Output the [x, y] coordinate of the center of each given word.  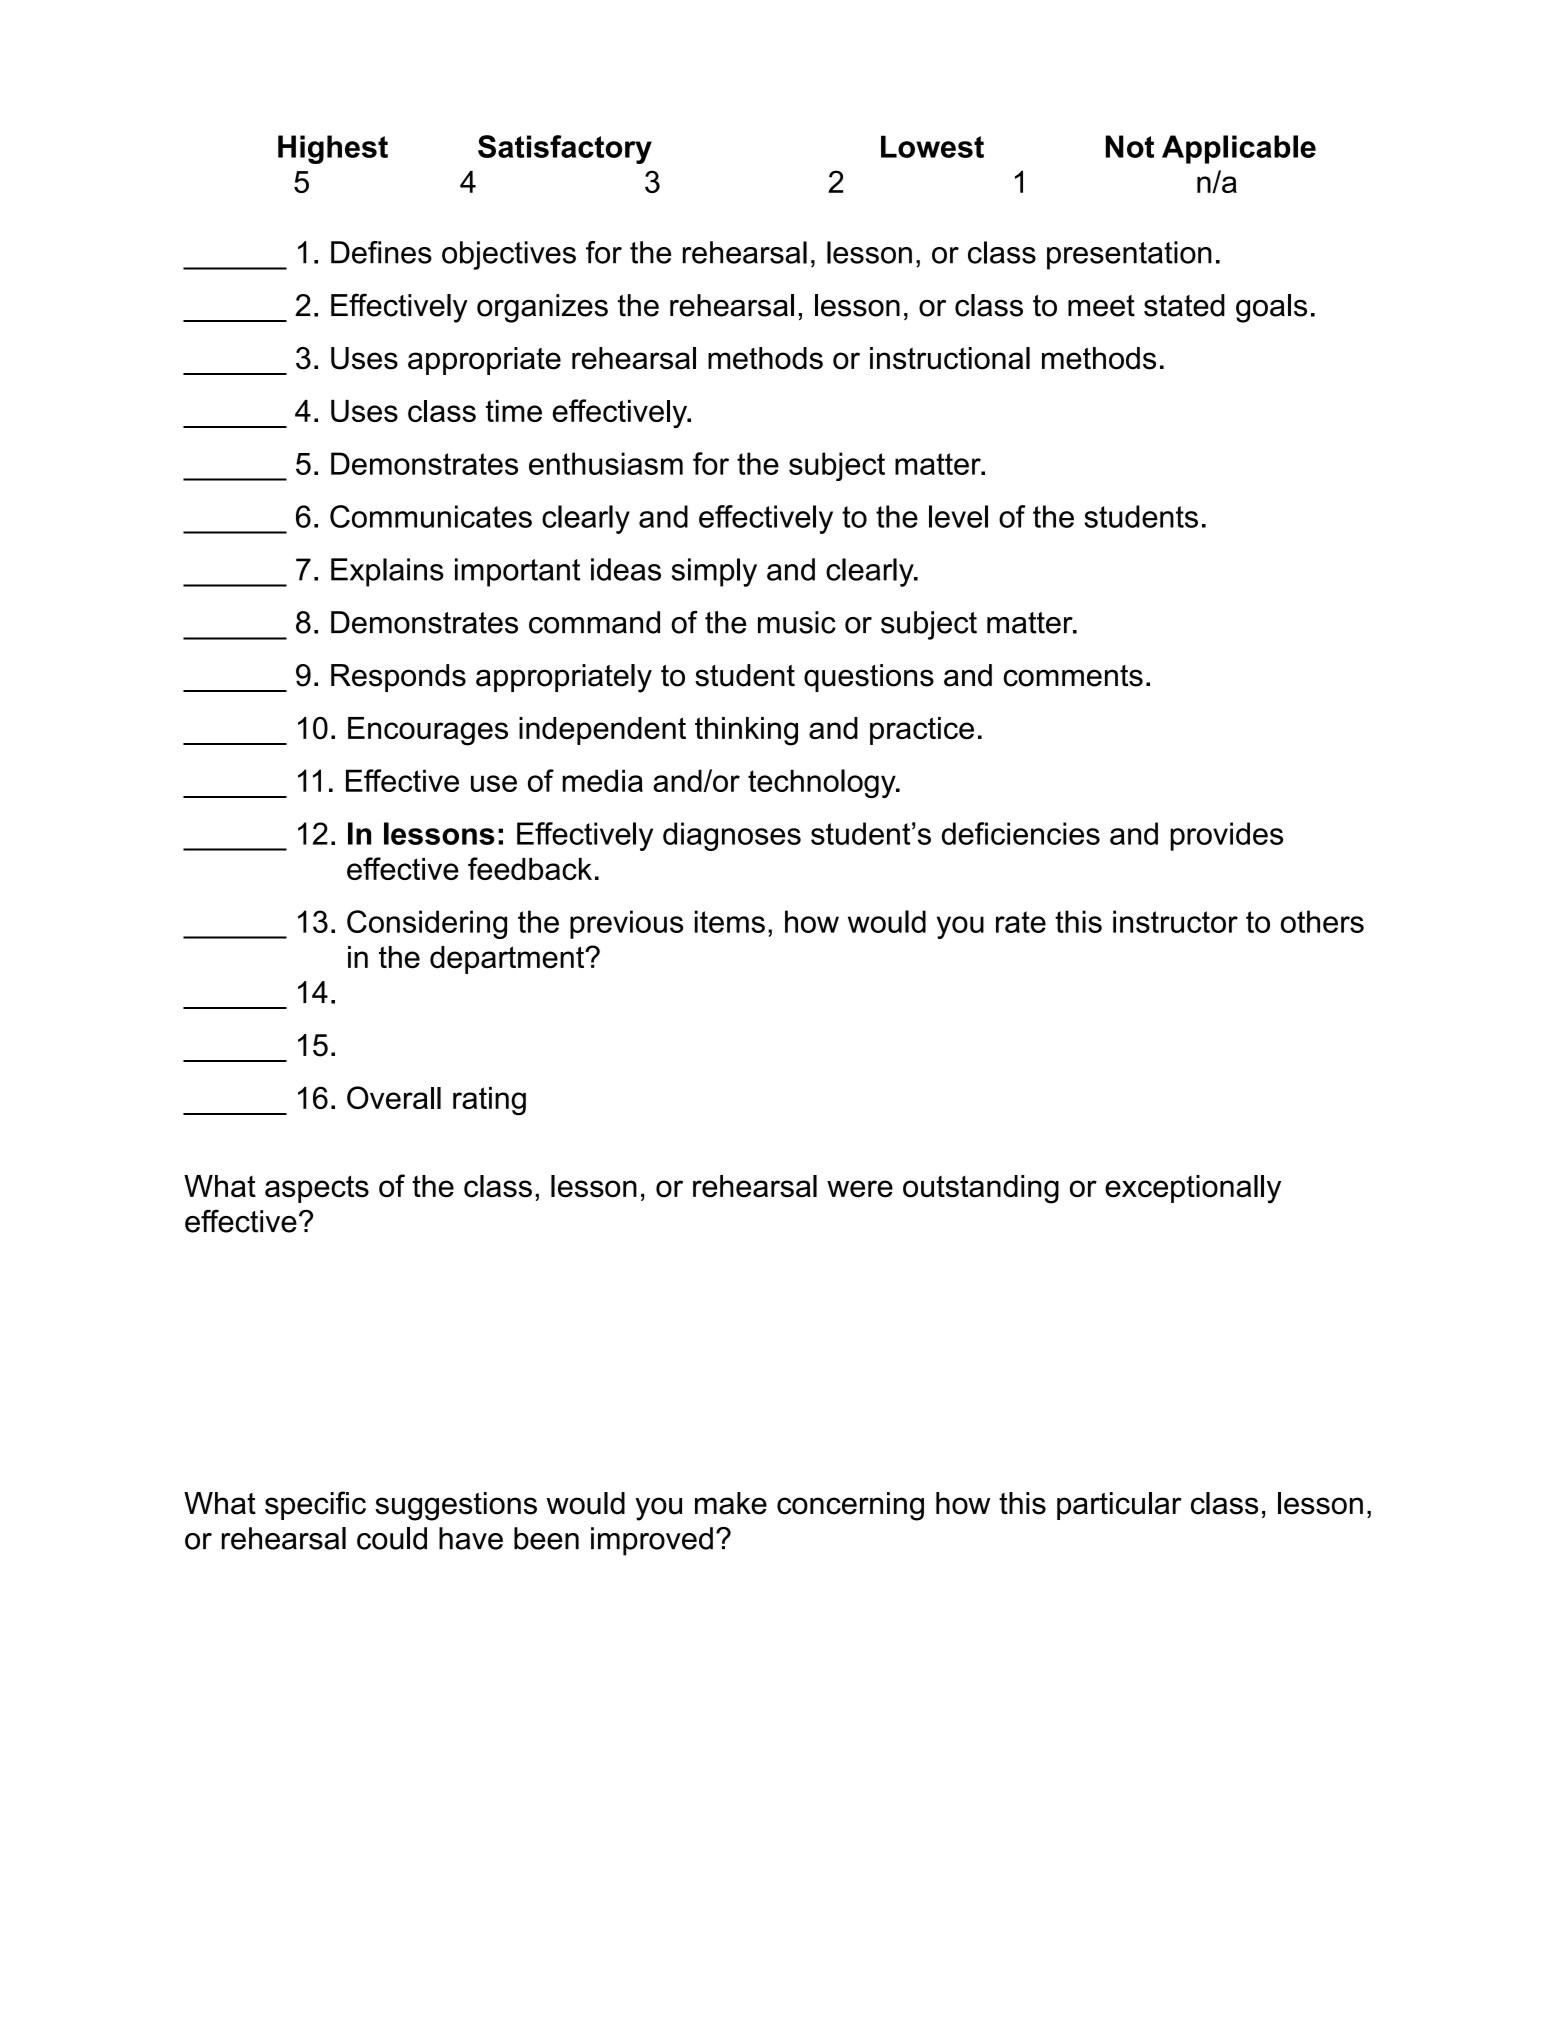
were [860, 1189]
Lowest [932, 146]
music [797, 622]
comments [1073, 676]
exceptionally [1193, 1189]
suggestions [456, 1506]
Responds [398, 678]
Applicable [1239, 149]
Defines [381, 252]
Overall [394, 1097]
